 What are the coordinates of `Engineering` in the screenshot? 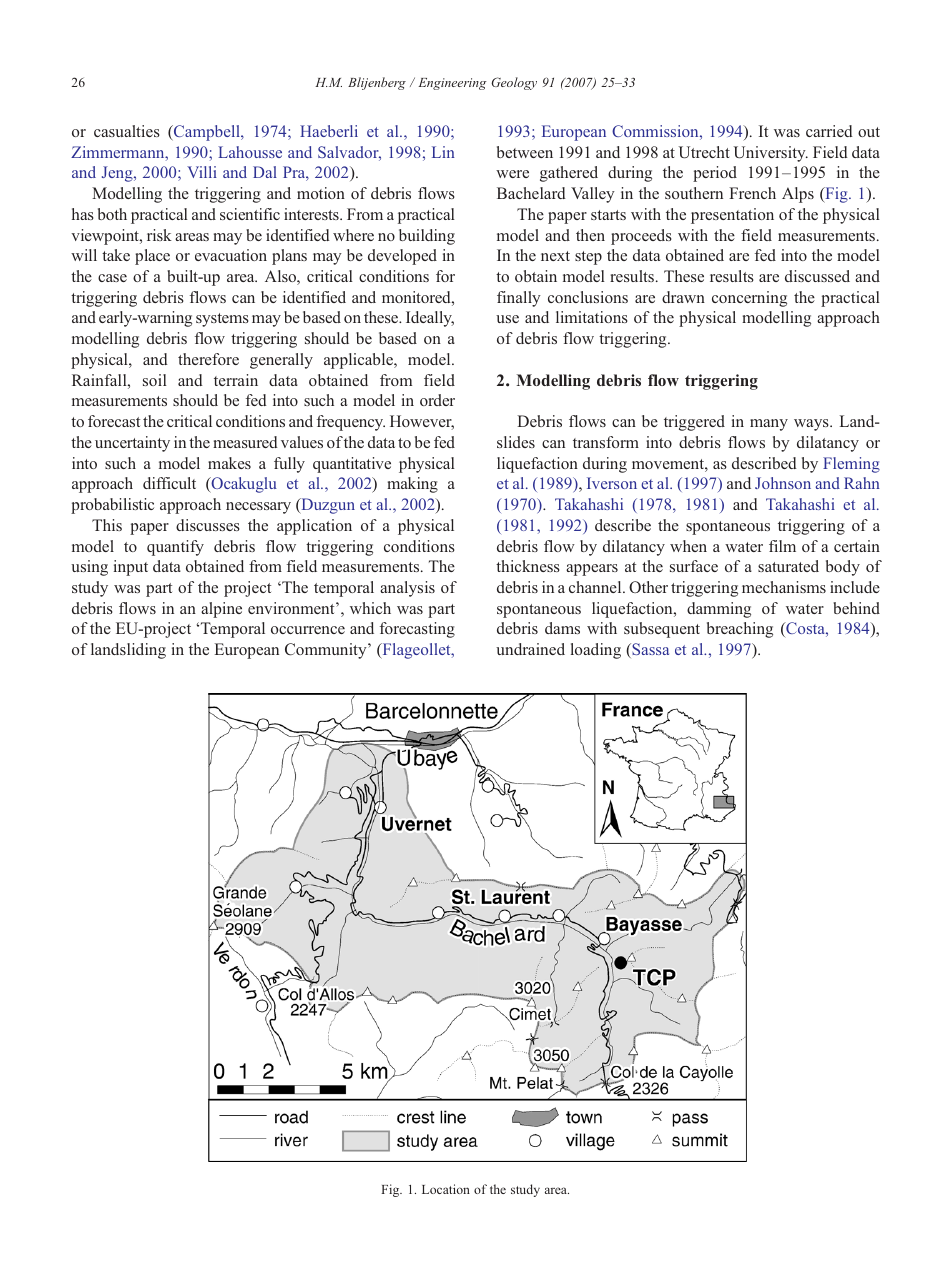 It's located at (452, 84).
